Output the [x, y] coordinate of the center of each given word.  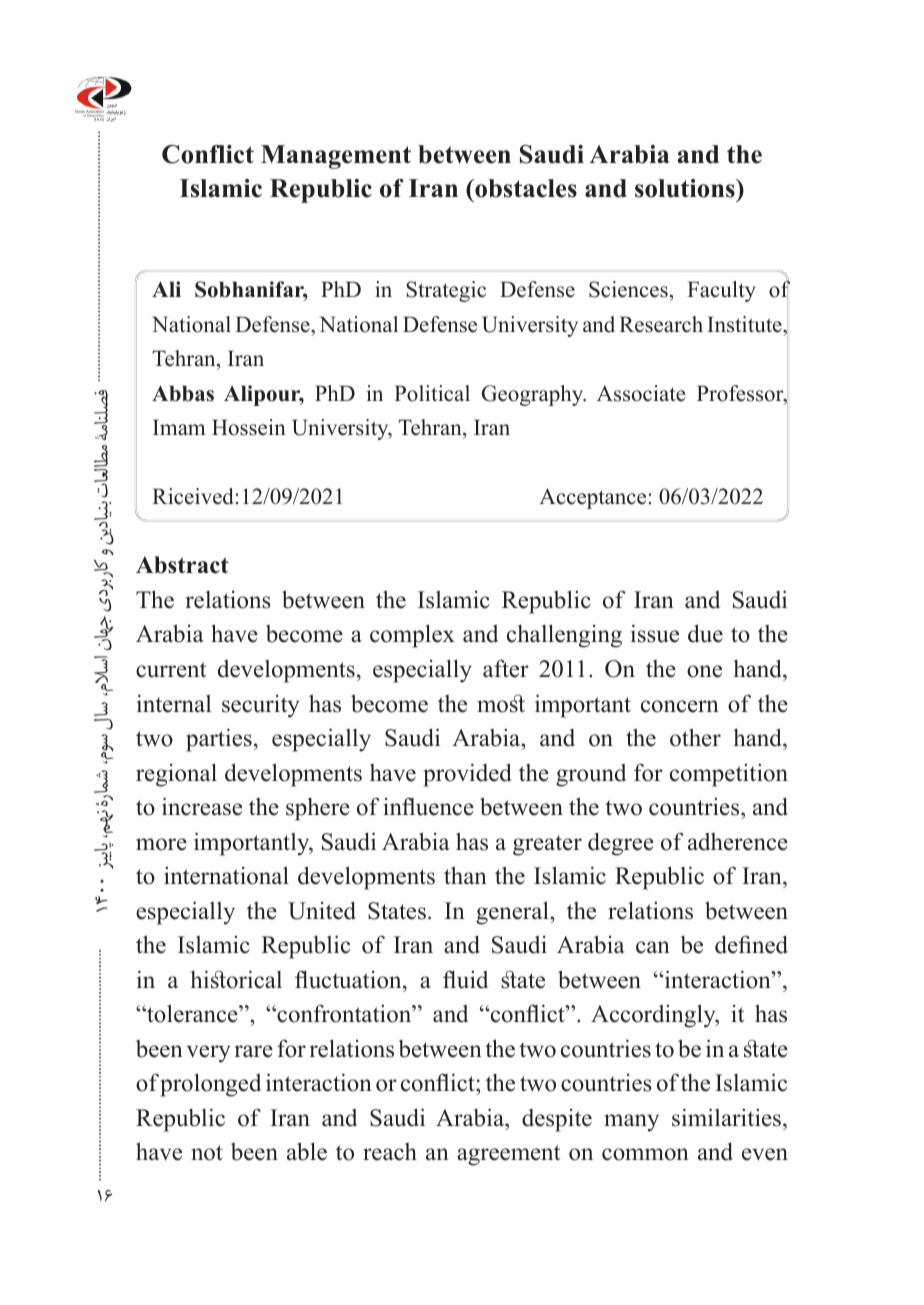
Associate [641, 393]
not [207, 1153]
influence [428, 806]
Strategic [446, 291]
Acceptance [592, 498]
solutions [686, 188]
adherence [738, 842]
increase [202, 806]
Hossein [249, 427]
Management [336, 157]
